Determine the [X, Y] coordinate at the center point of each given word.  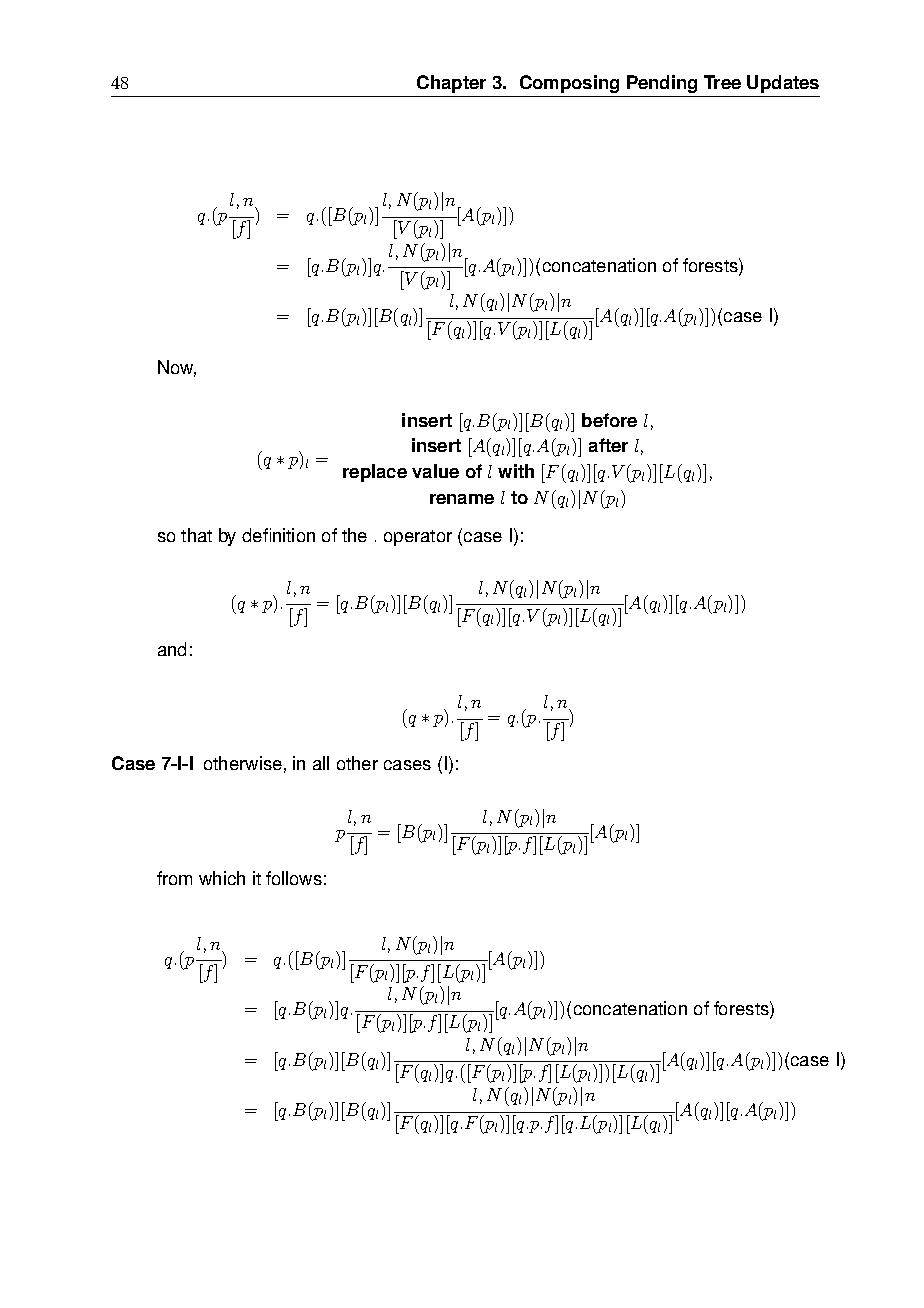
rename [462, 499]
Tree [722, 82]
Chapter [451, 84]
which [222, 878]
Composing [569, 84]
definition [278, 535]
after [608, 445]
